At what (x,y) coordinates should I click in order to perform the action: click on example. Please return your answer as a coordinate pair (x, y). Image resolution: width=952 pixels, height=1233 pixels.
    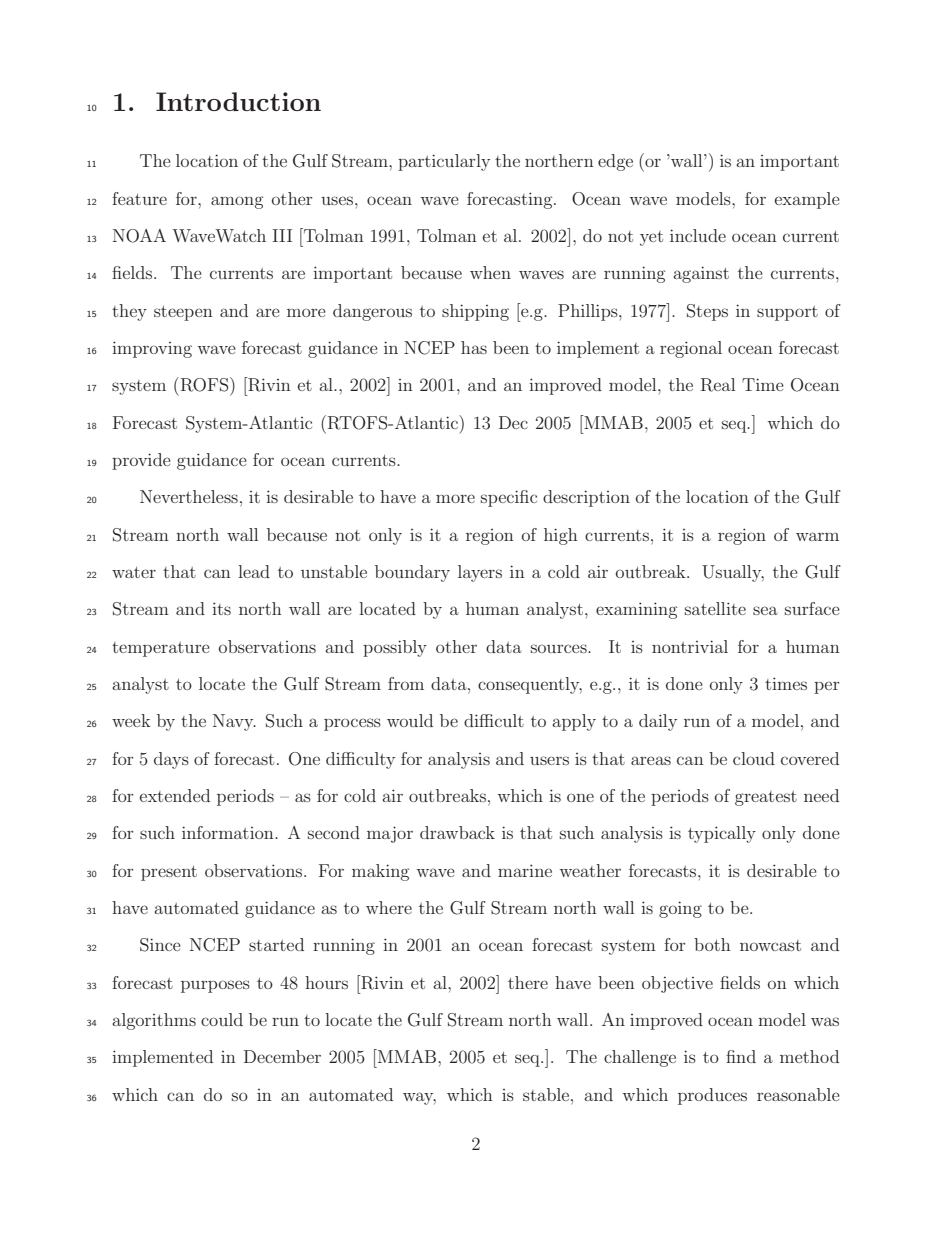
    Looking at the image, I should click on (807, 200).
